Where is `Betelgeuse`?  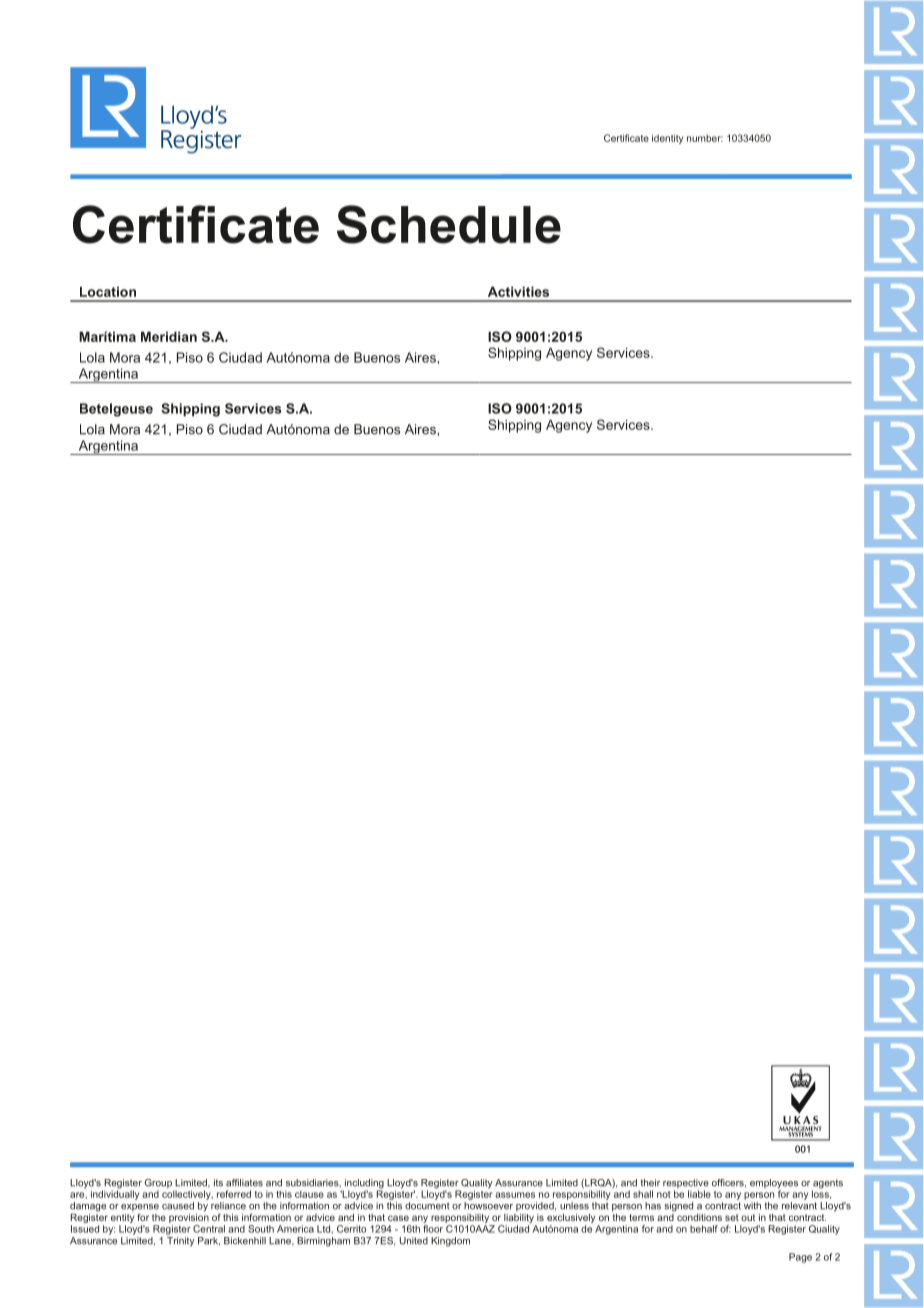 Betelgeuse is located at coordinates (116, 410).
